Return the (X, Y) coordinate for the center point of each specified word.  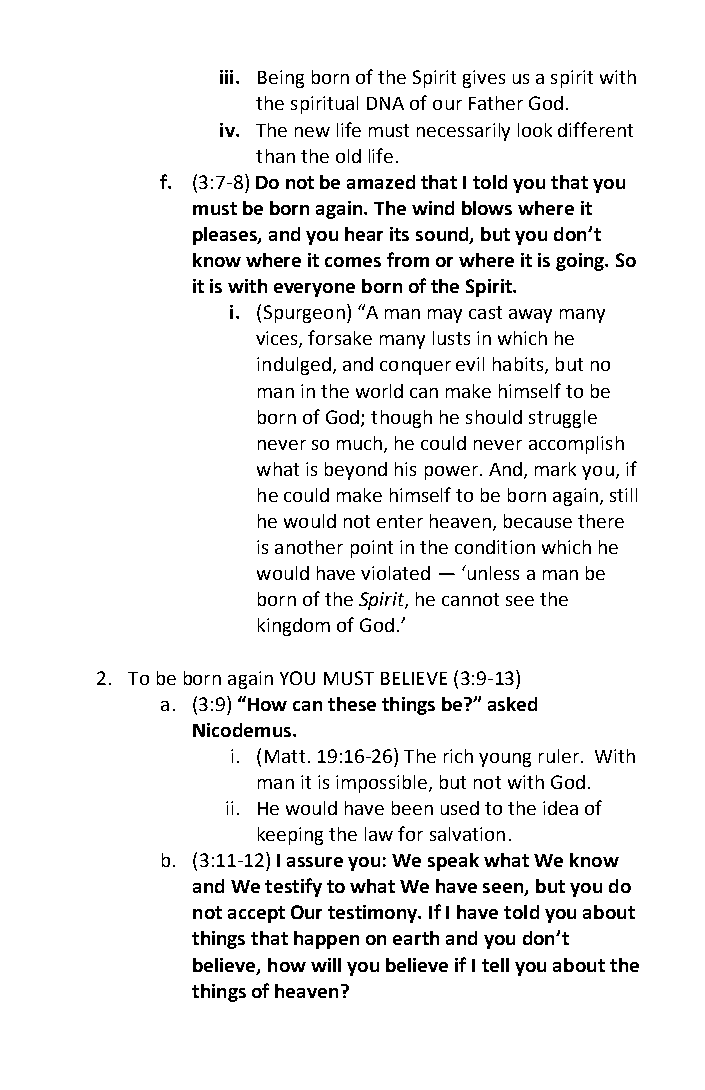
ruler (559, 756)
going (581, 262)
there (601, 521)
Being (281, 79)
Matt (285, 756)
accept (256, 914)
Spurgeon (304, 314)
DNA (385, 103)
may (445, 316)
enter (400, 521)
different (595, 129)
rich (458, 756)
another (309, 547)
